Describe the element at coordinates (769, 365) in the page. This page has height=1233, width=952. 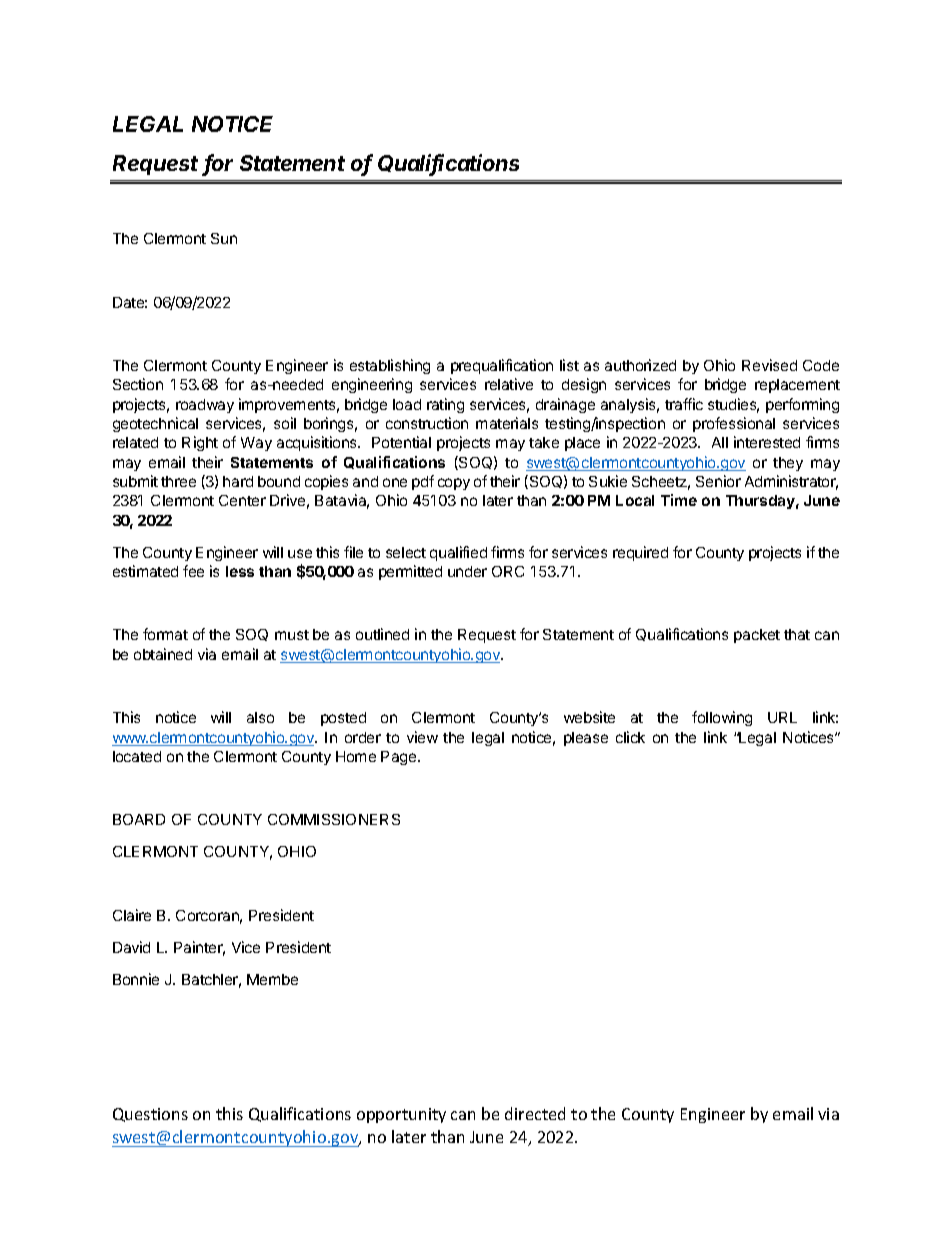
I see `Revised` at that location.
